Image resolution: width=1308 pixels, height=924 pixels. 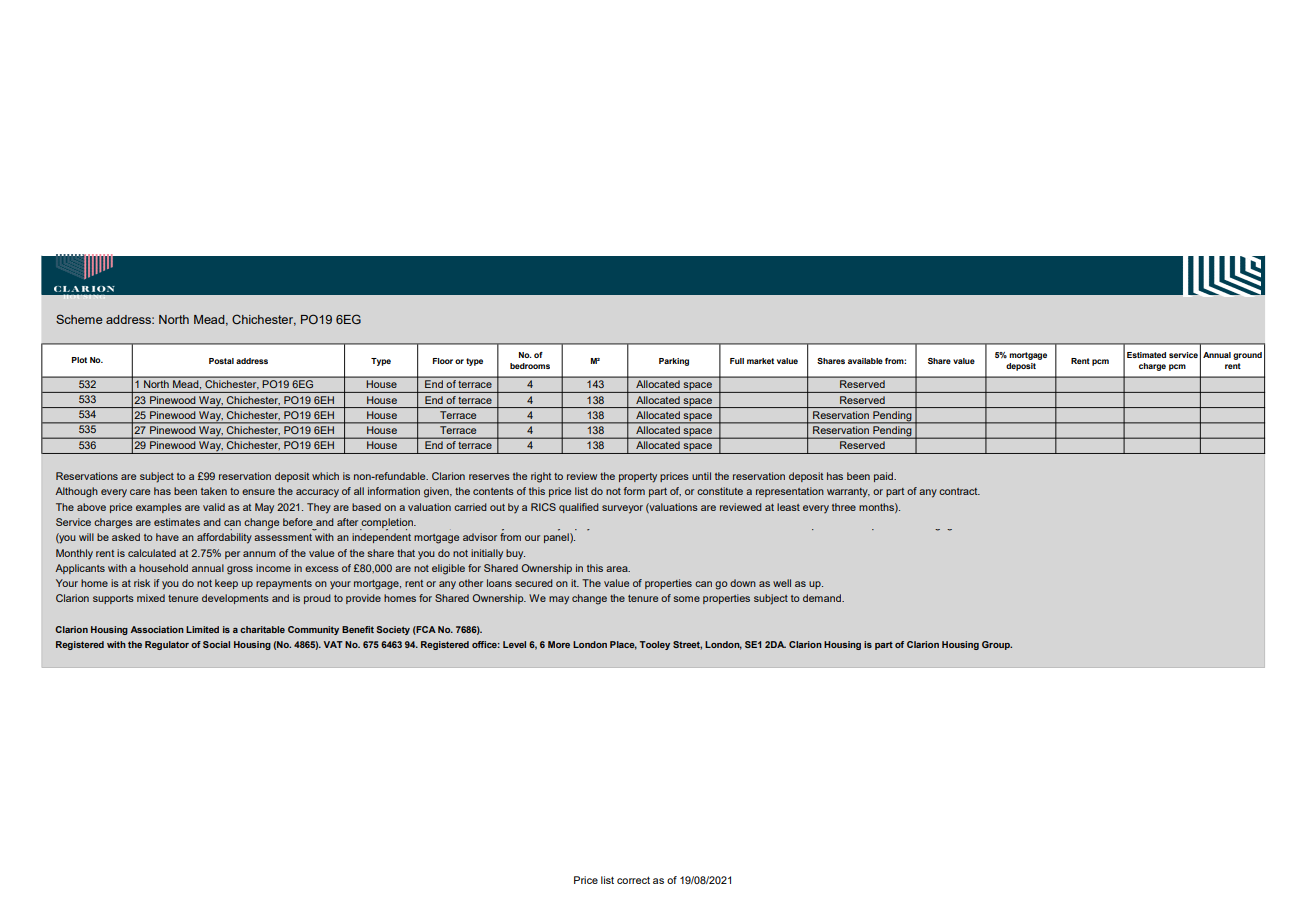 What do you see at coordinates (782, 583) in the page?
I see `well` at bounding box center [782, 583].
